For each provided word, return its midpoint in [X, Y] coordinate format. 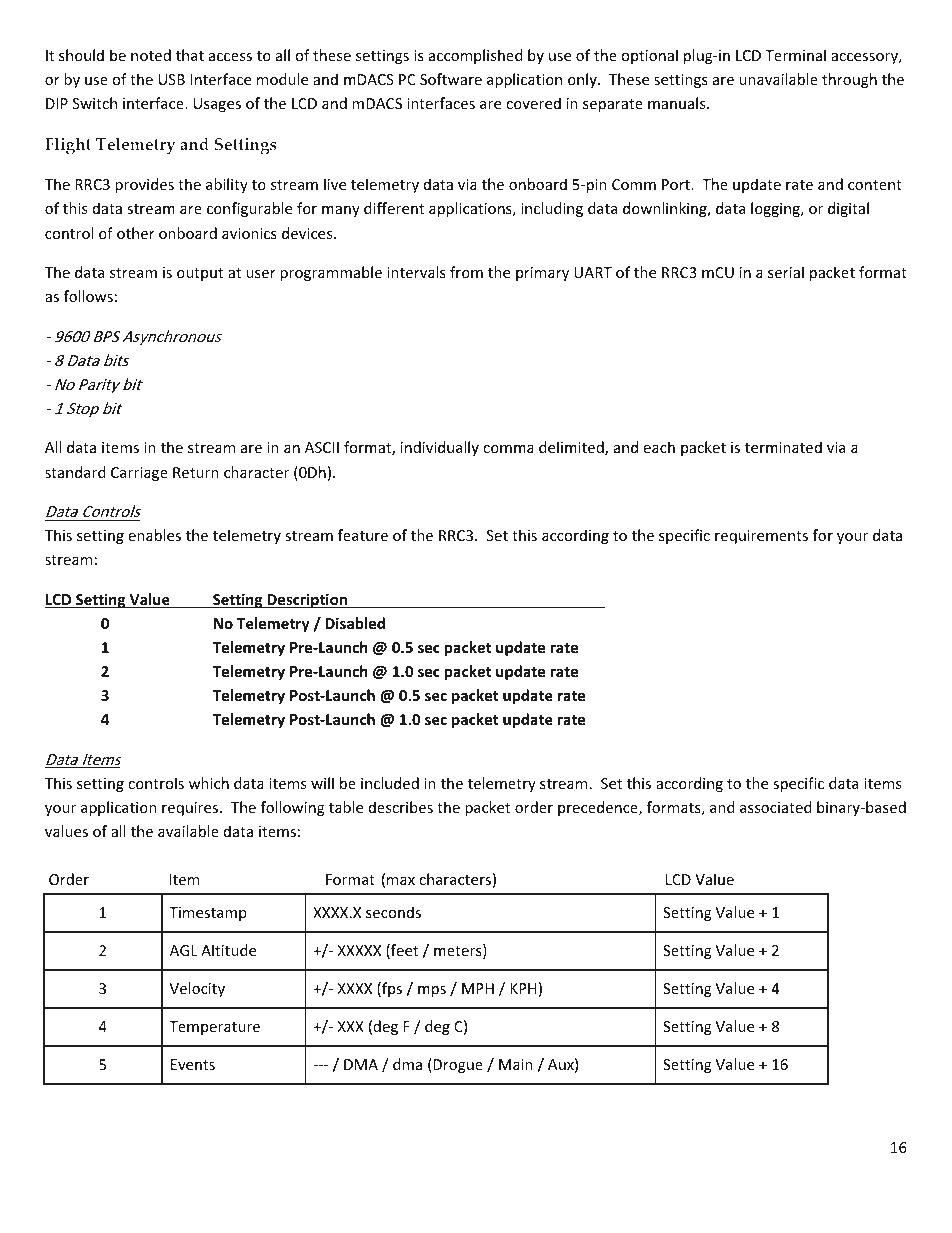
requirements [761, 537]
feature [363, 535]
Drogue [457, 1065]
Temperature [214, 1028]
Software [451, 79]
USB [172, 79]
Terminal [795, 55]
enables [155, 535]
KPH [523, 988]
